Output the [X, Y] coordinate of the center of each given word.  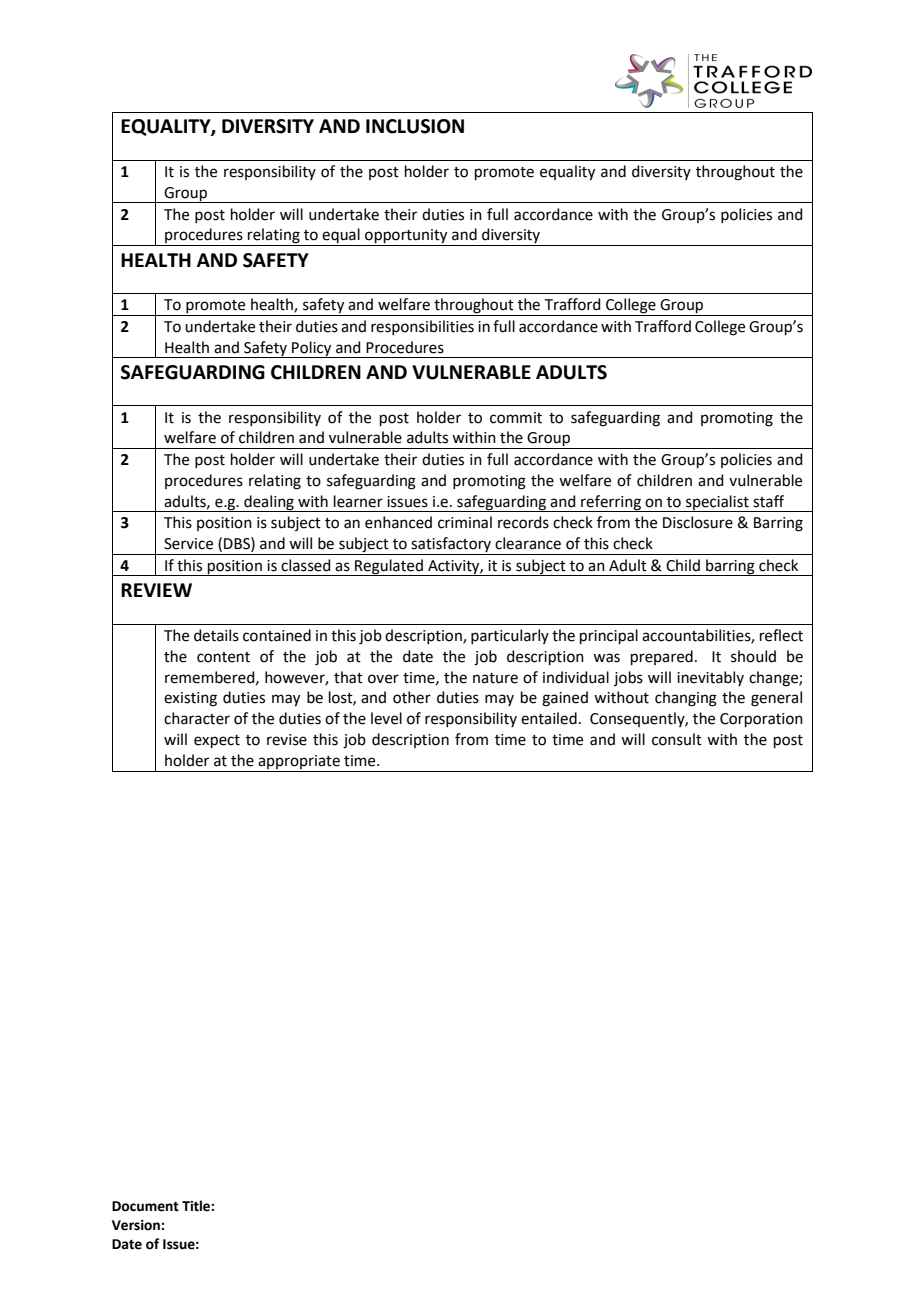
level [386, 718]
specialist [717, 503]
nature [495, 678]
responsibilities [422, 327]
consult [677, 739]
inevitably [710, 678]
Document [145, 1206]
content [223, 657]
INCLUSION [415, 126]
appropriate [299, 762]
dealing [269, 503]
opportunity [406, 237]
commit [516, 418]
